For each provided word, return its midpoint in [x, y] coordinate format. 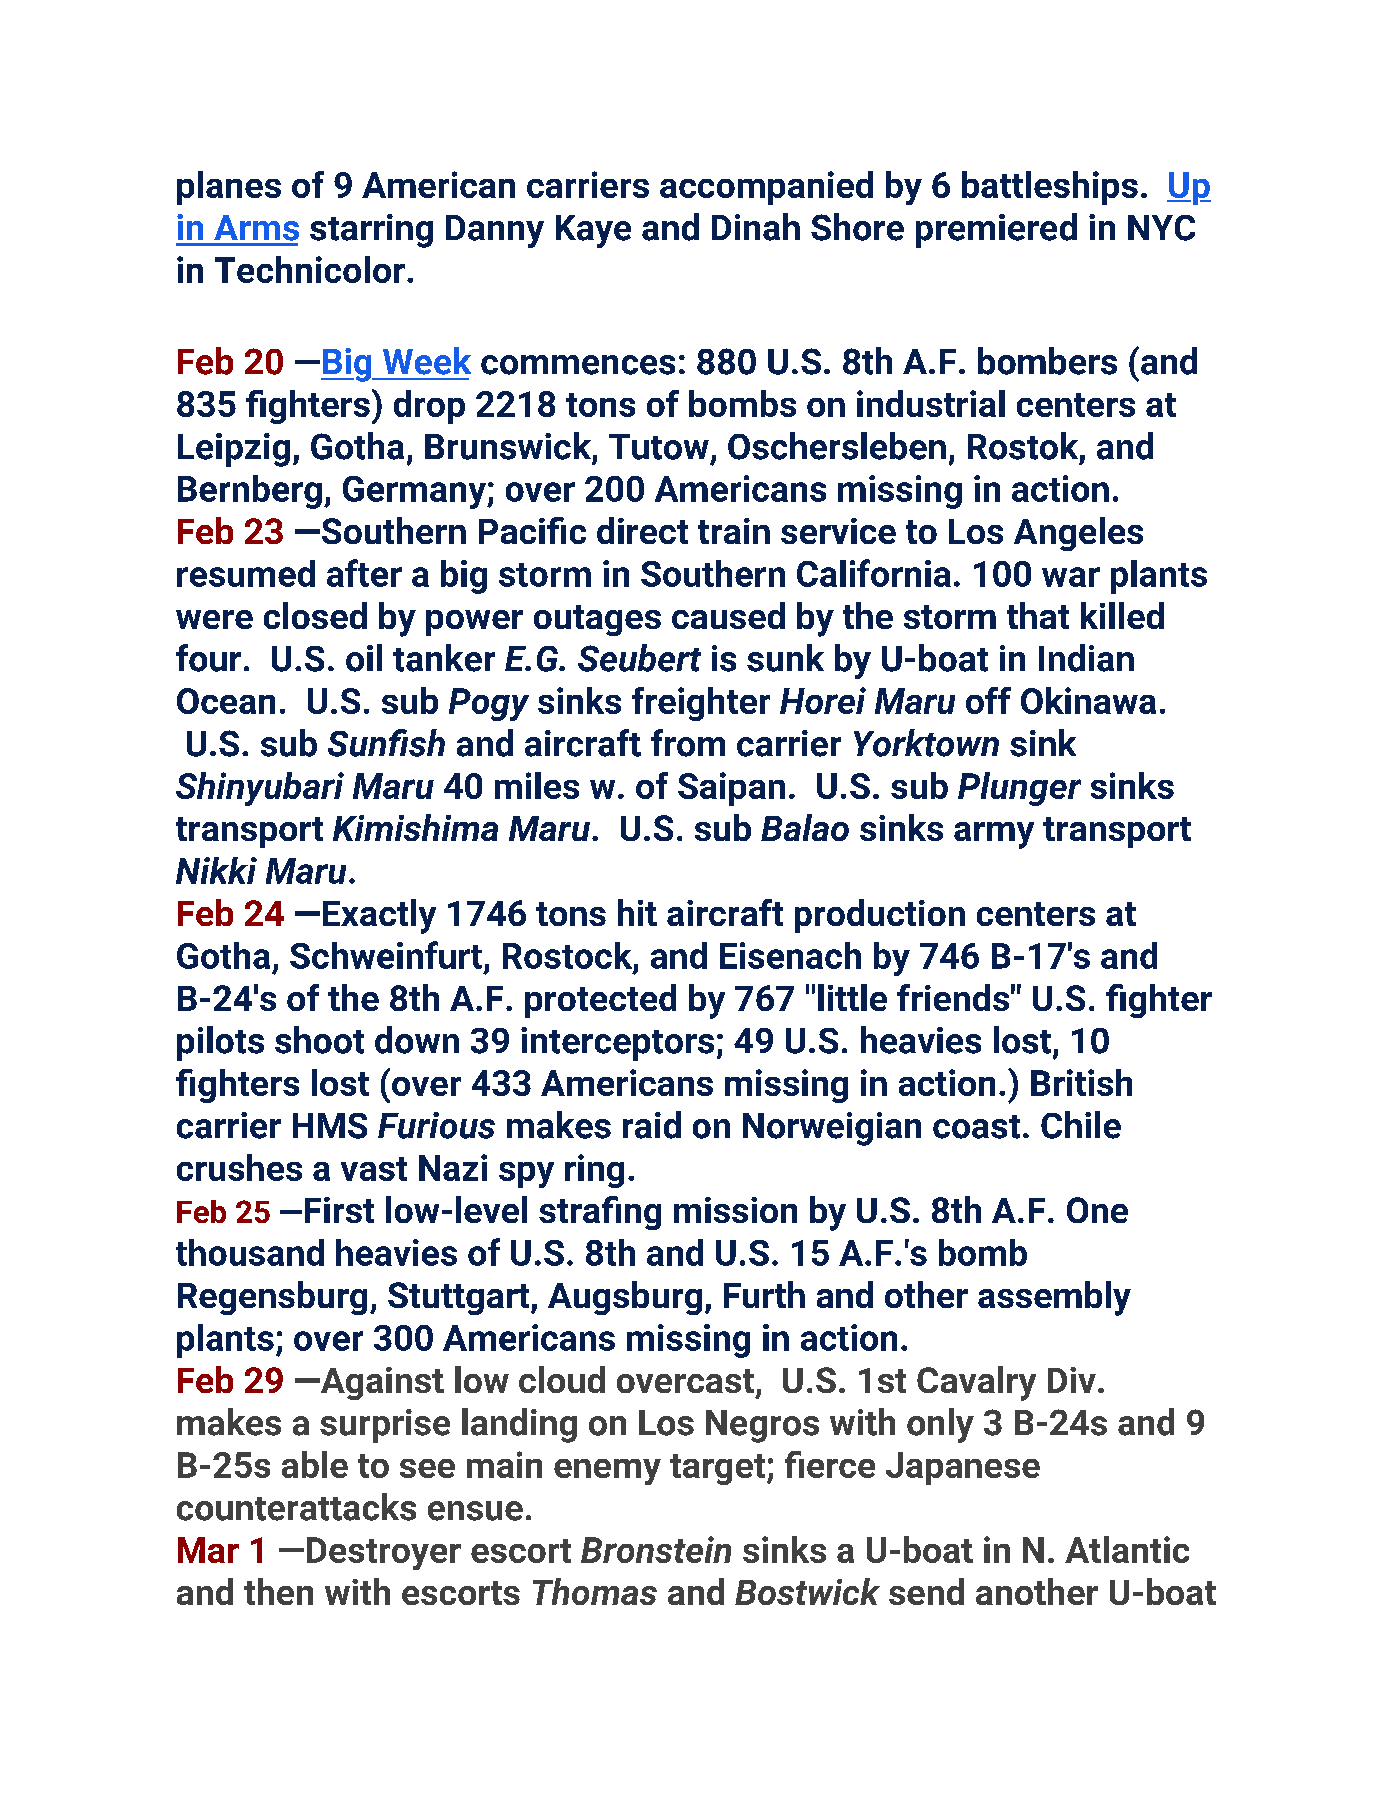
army [994, 835]
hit [637, 912]
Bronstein [656, 1549]
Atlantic [1127, 1549]
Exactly [379, 916]
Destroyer [384, 1553]
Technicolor [310, 269]
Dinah [756, 227]
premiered [996, 230]
